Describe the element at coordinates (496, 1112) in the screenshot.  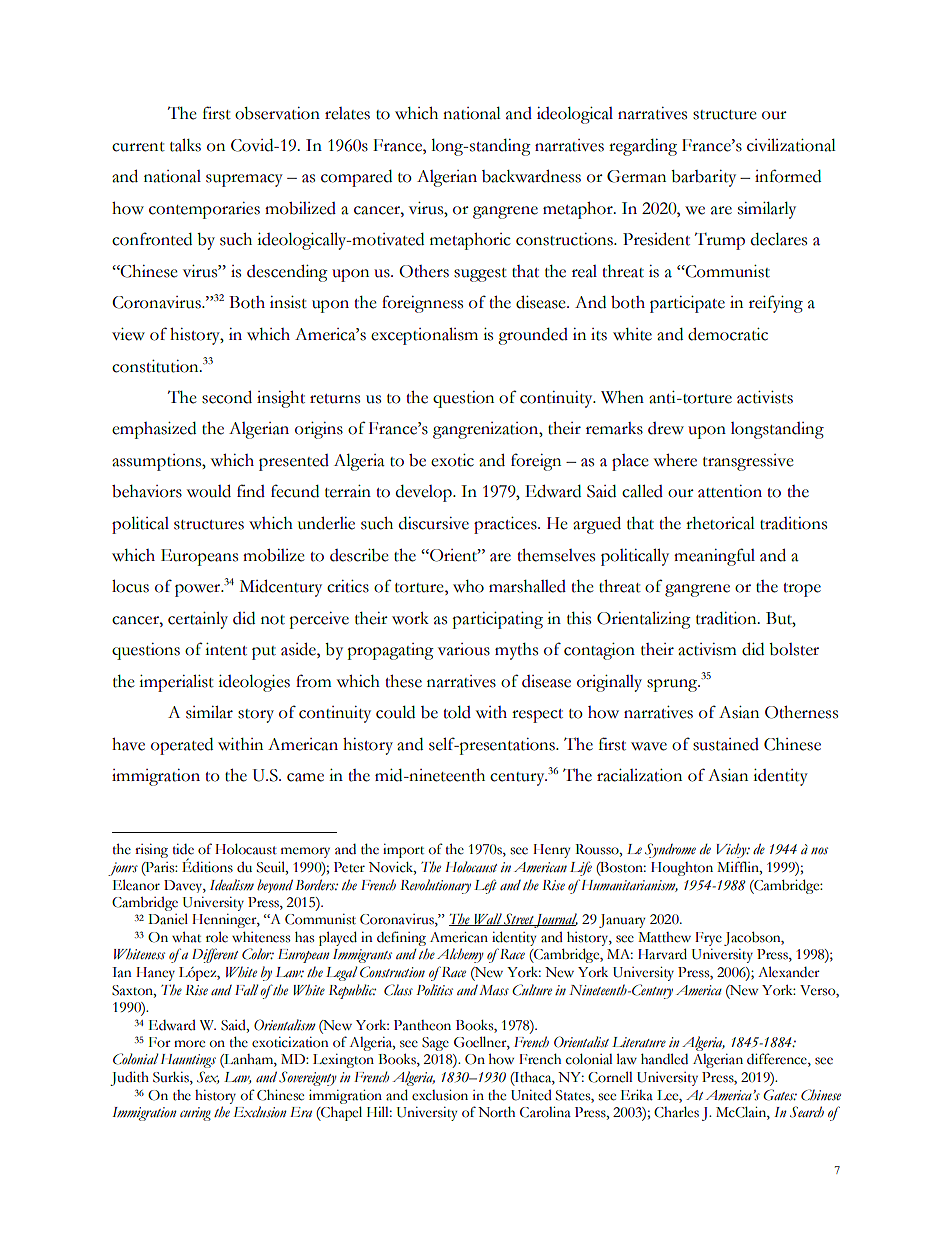
I see `North` at that location.
